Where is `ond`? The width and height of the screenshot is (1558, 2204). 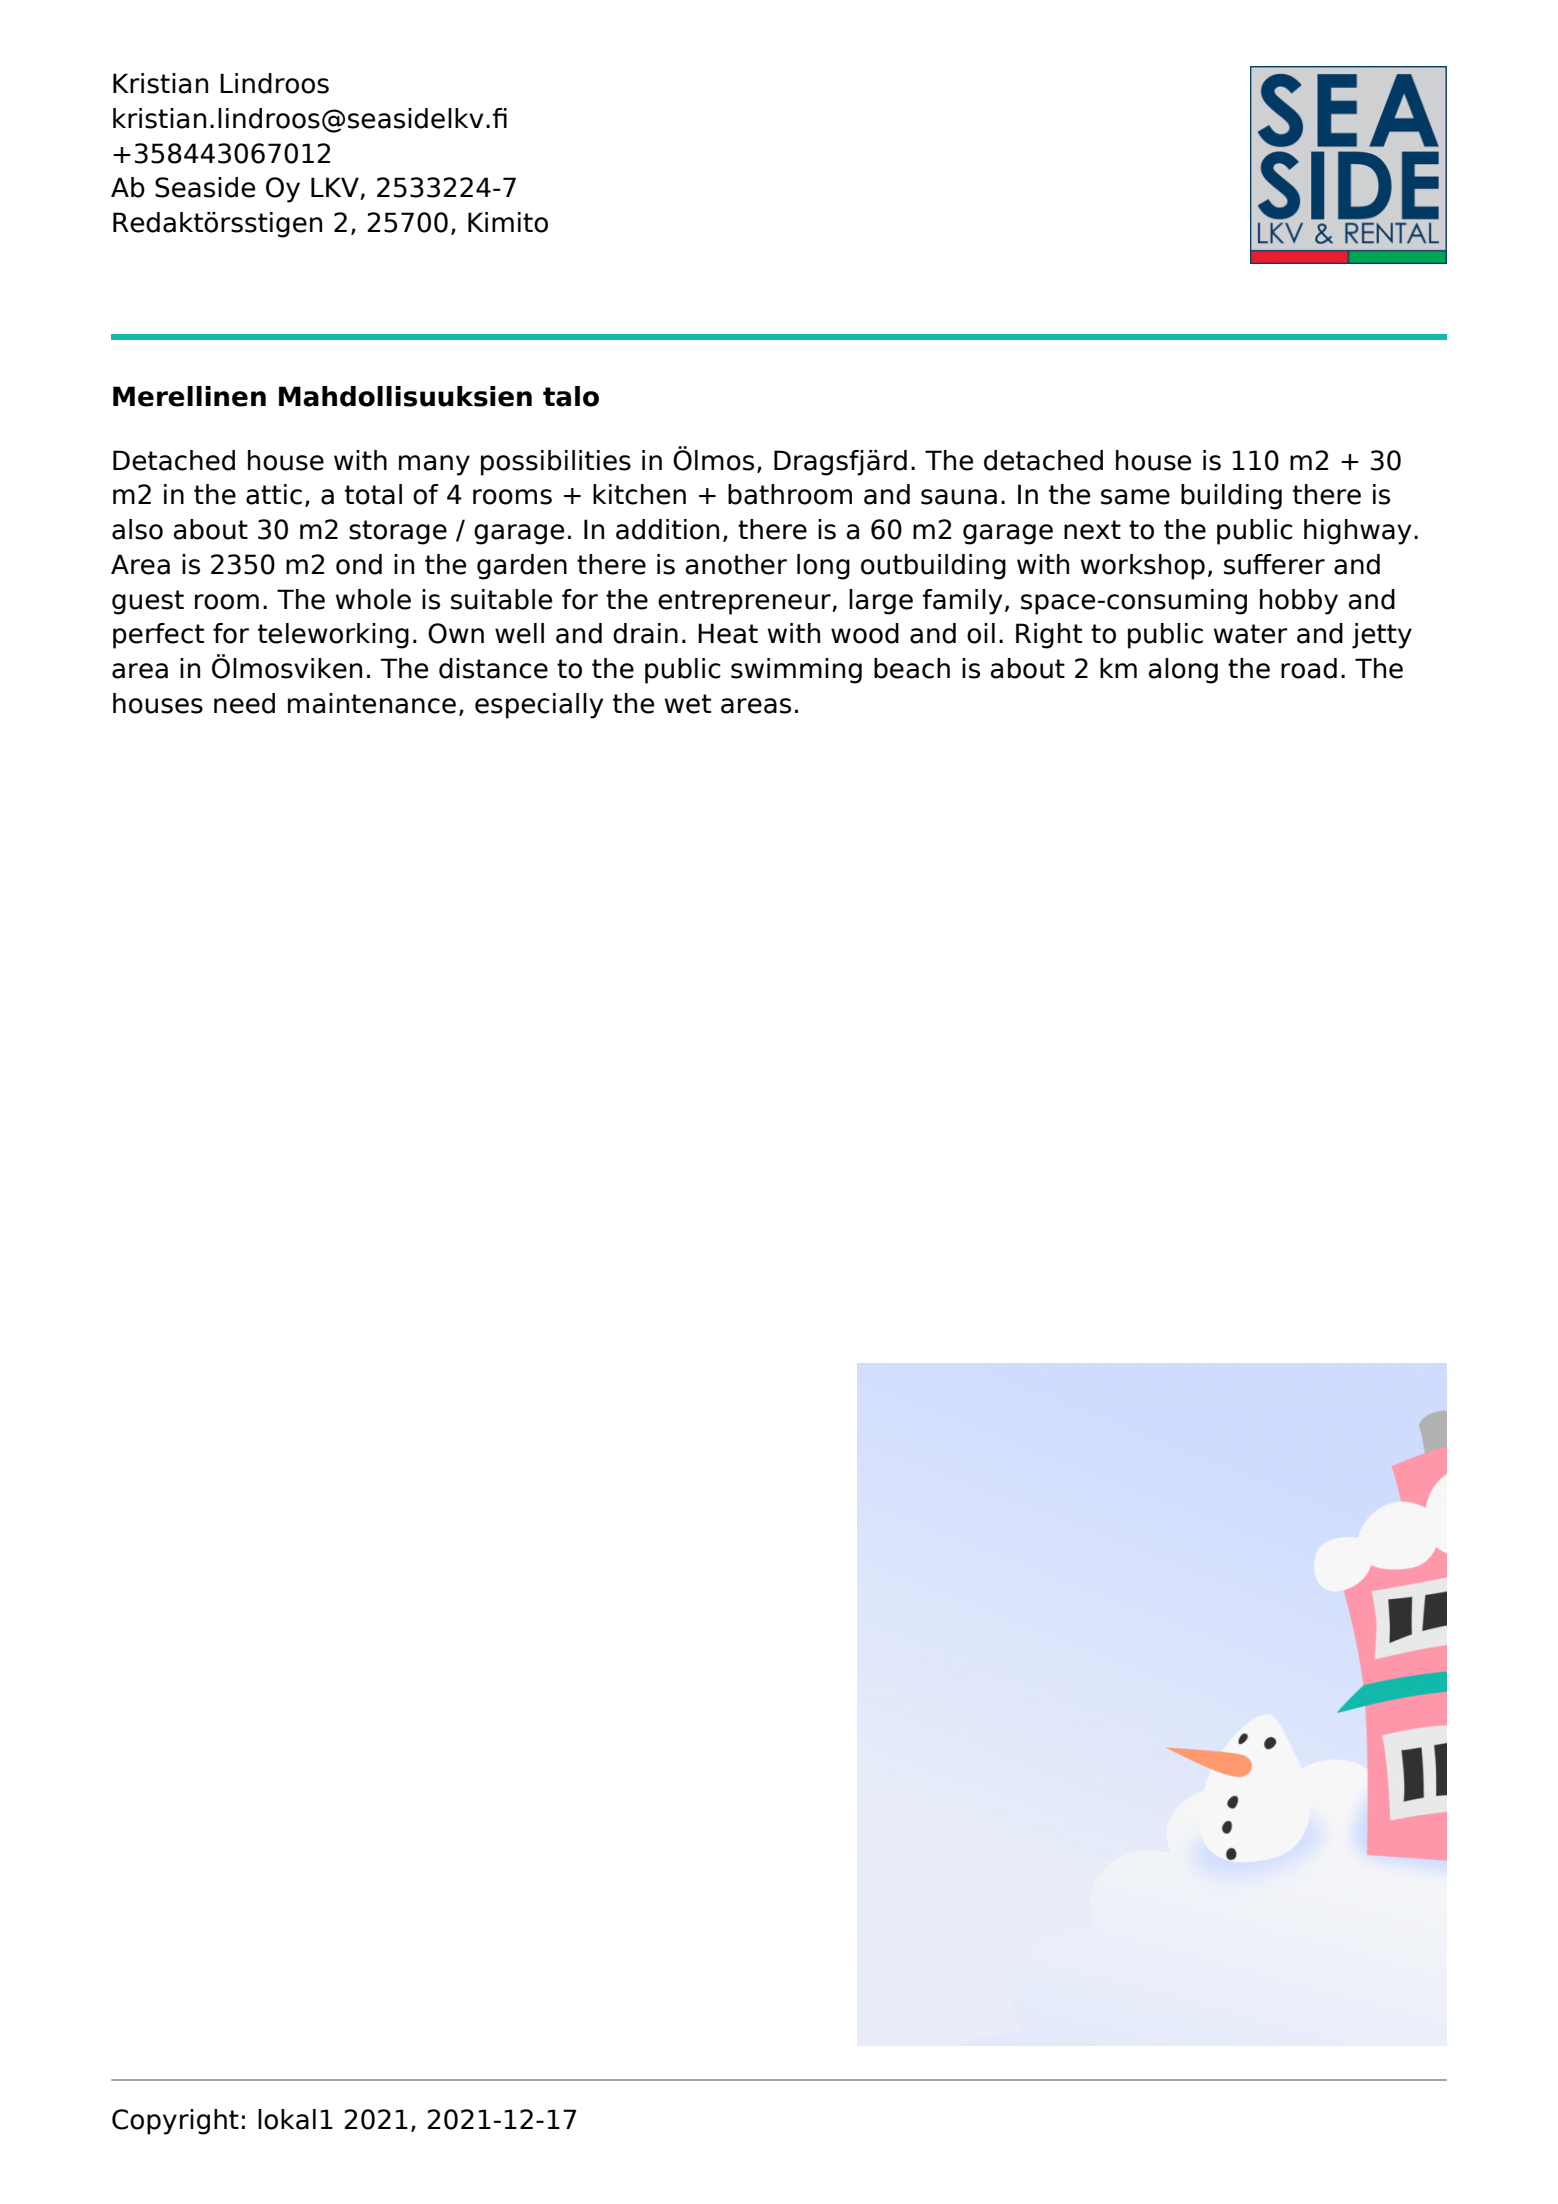 ond is located at coordinates (359, 564).
